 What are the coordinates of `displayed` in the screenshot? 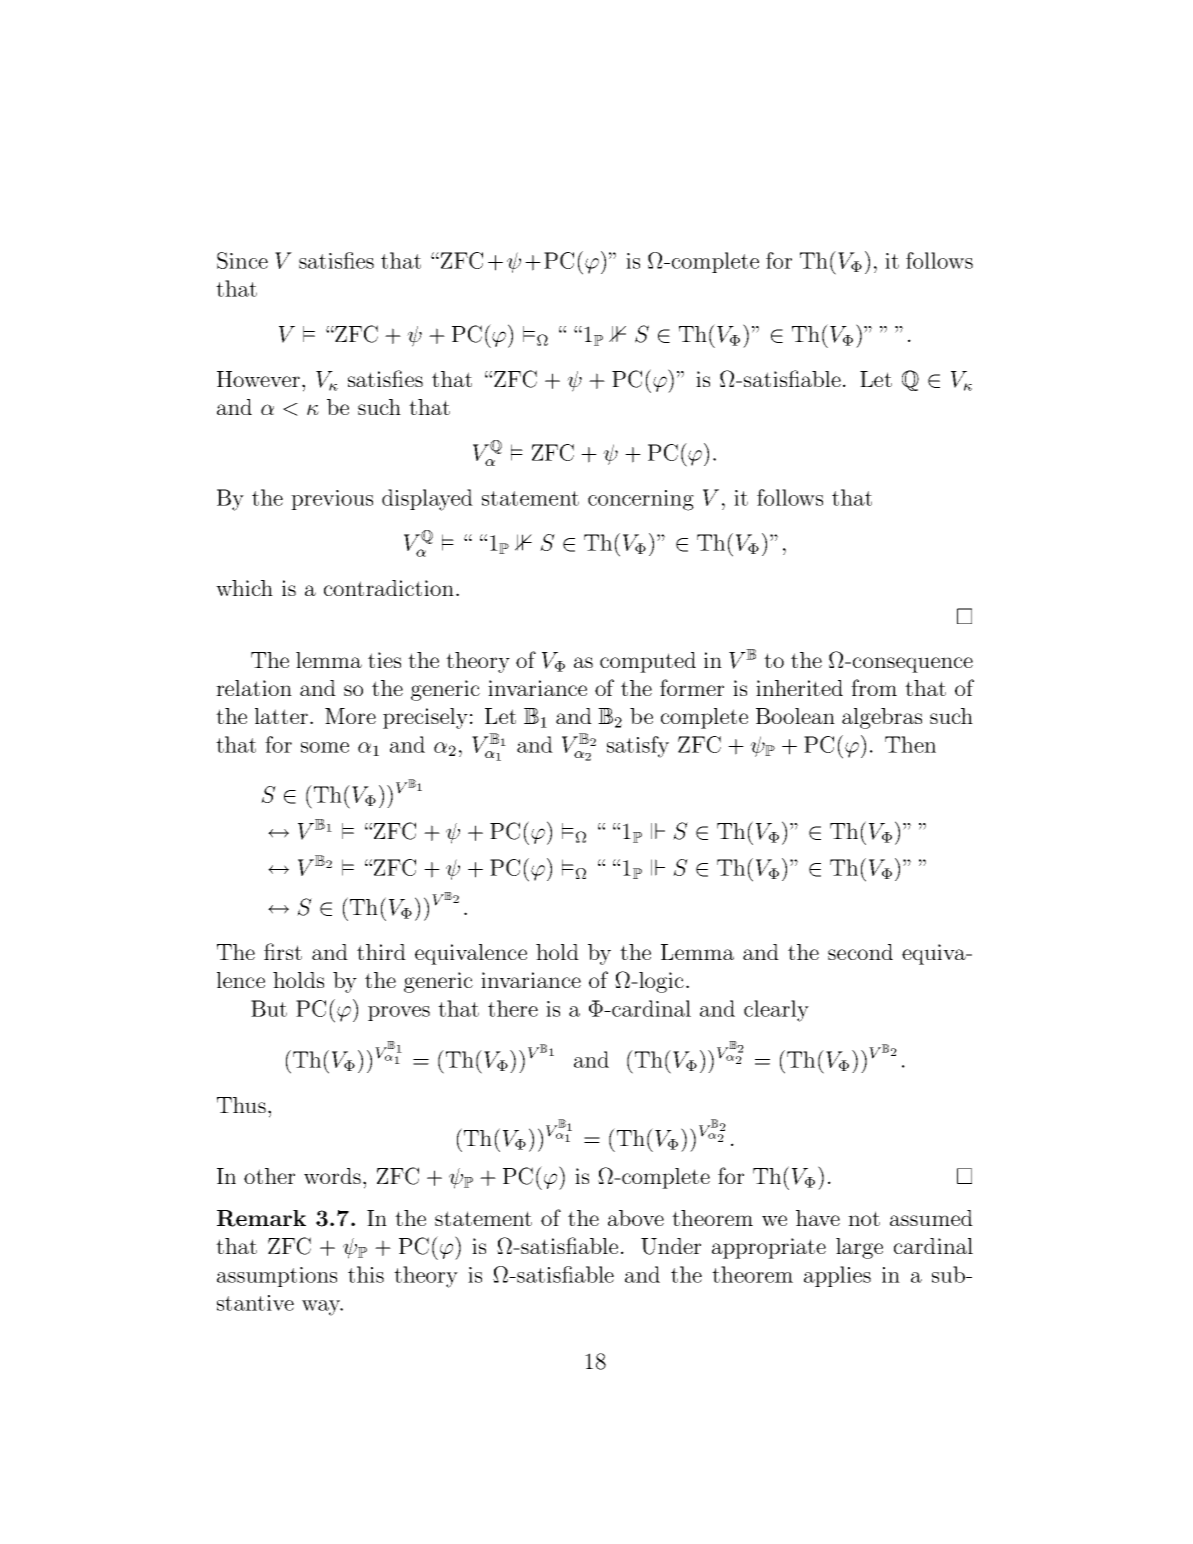 It's located at (427, 500).
